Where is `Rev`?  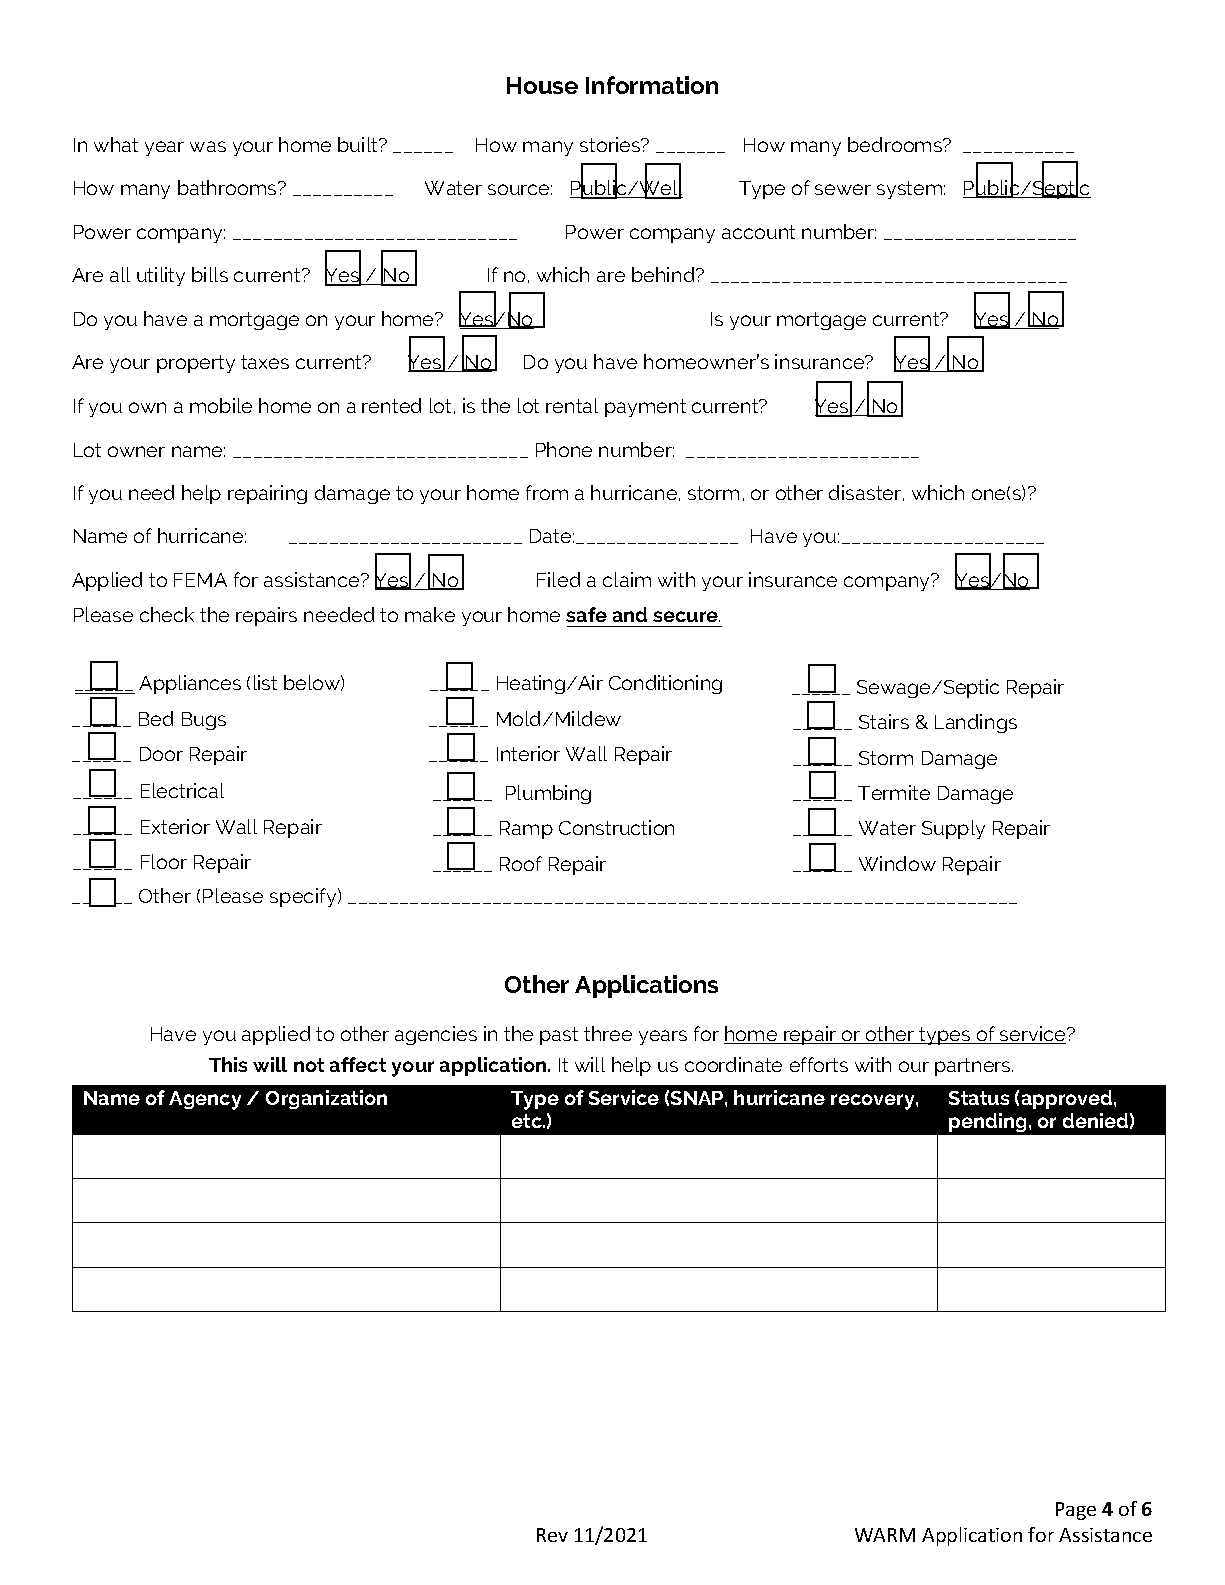
Rev is located at coordinates (552, 1535).
